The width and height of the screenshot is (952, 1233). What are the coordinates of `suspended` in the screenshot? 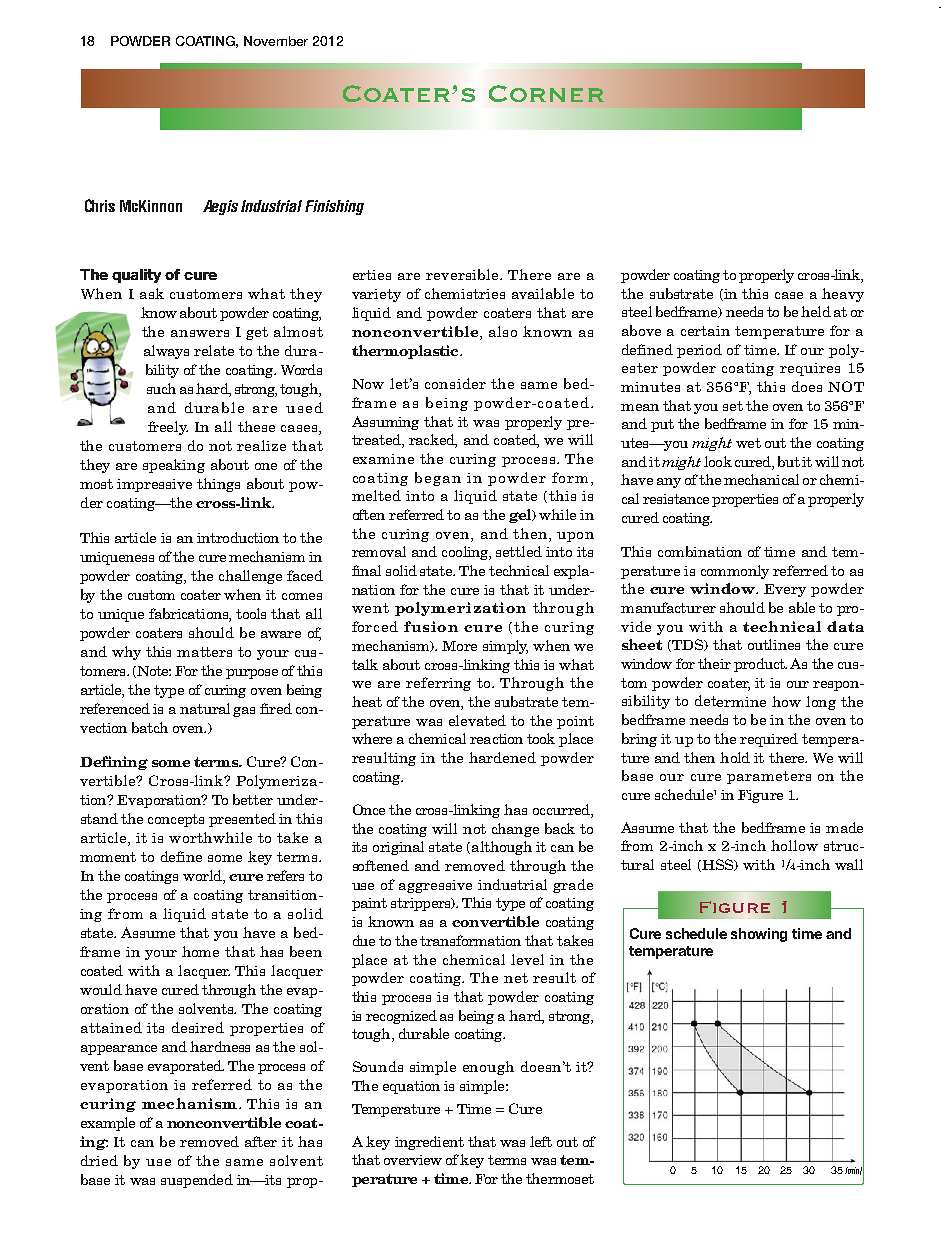 It's located at (197, 1181).
